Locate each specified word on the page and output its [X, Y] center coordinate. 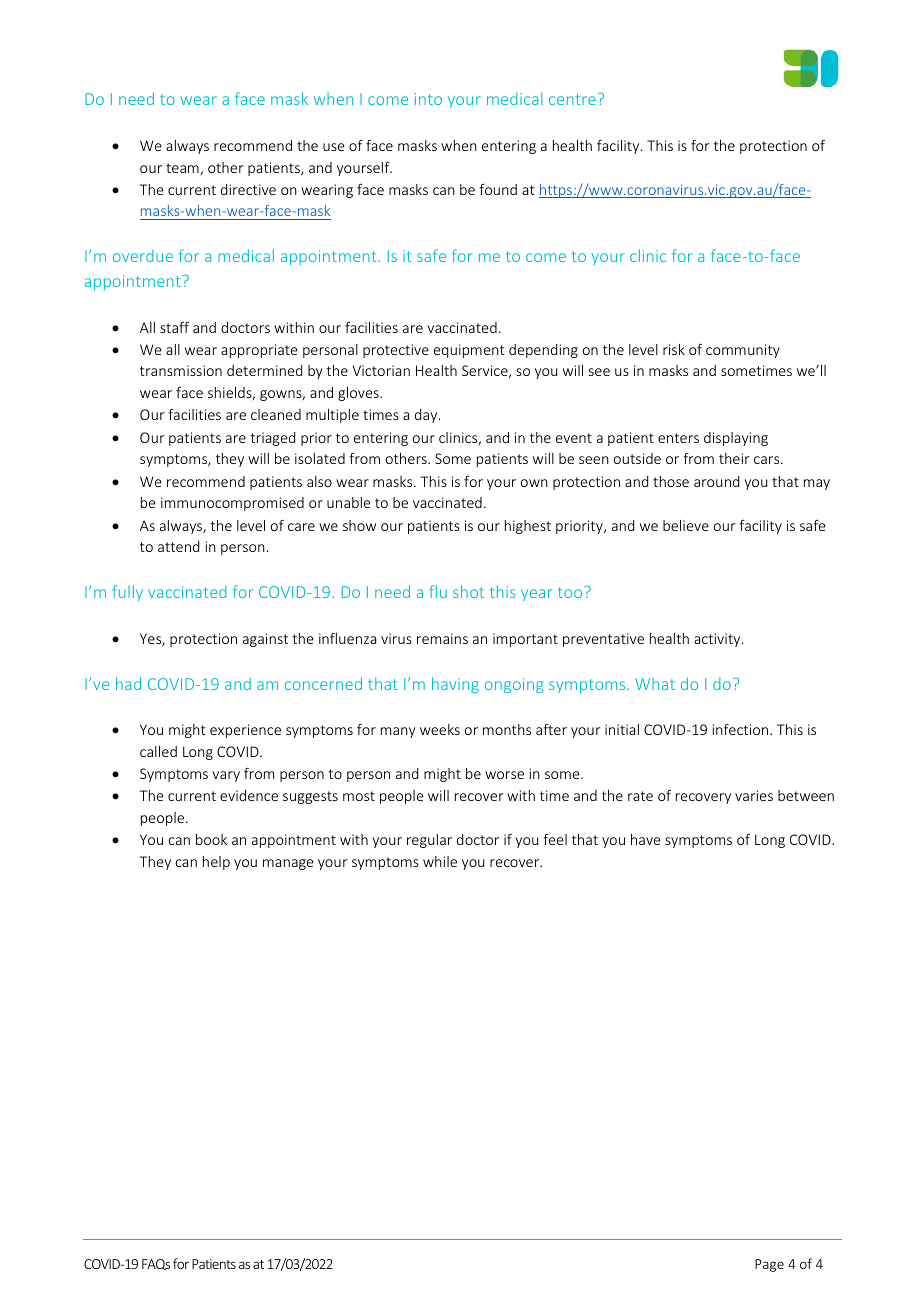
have [646, 839]
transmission [181, 370]
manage [288, 864]
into [428, 99]
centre [572, 99]
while [440, 861]
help [216, 863]
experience [245, 731]
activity [718, 640]
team [183, 169]
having [455, 685]
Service [486, 371]
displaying [736, 439]
